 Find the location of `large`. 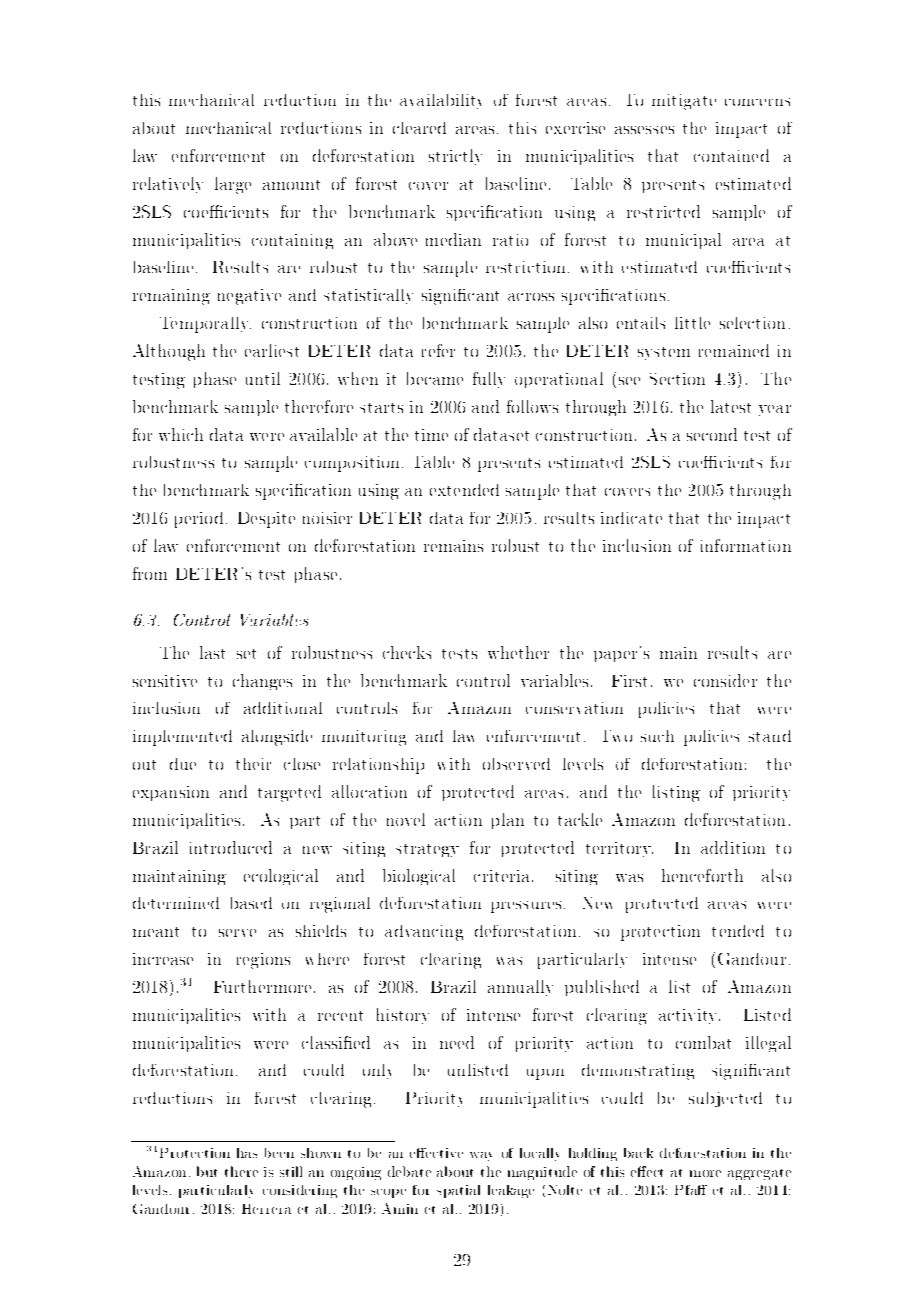

large is located at coordinates (233, 185).
